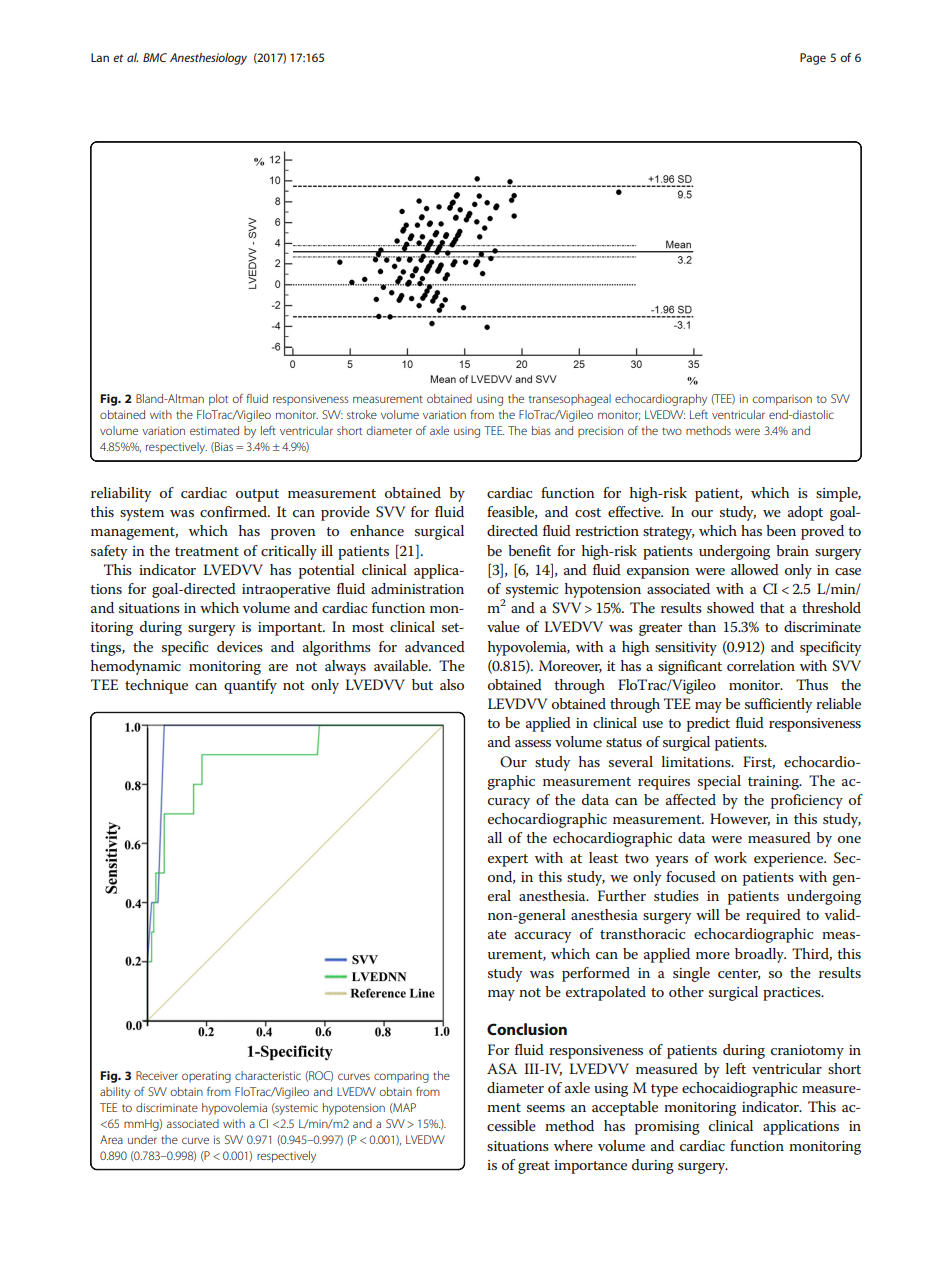  I want to click on stroke, so click(362, 414).
